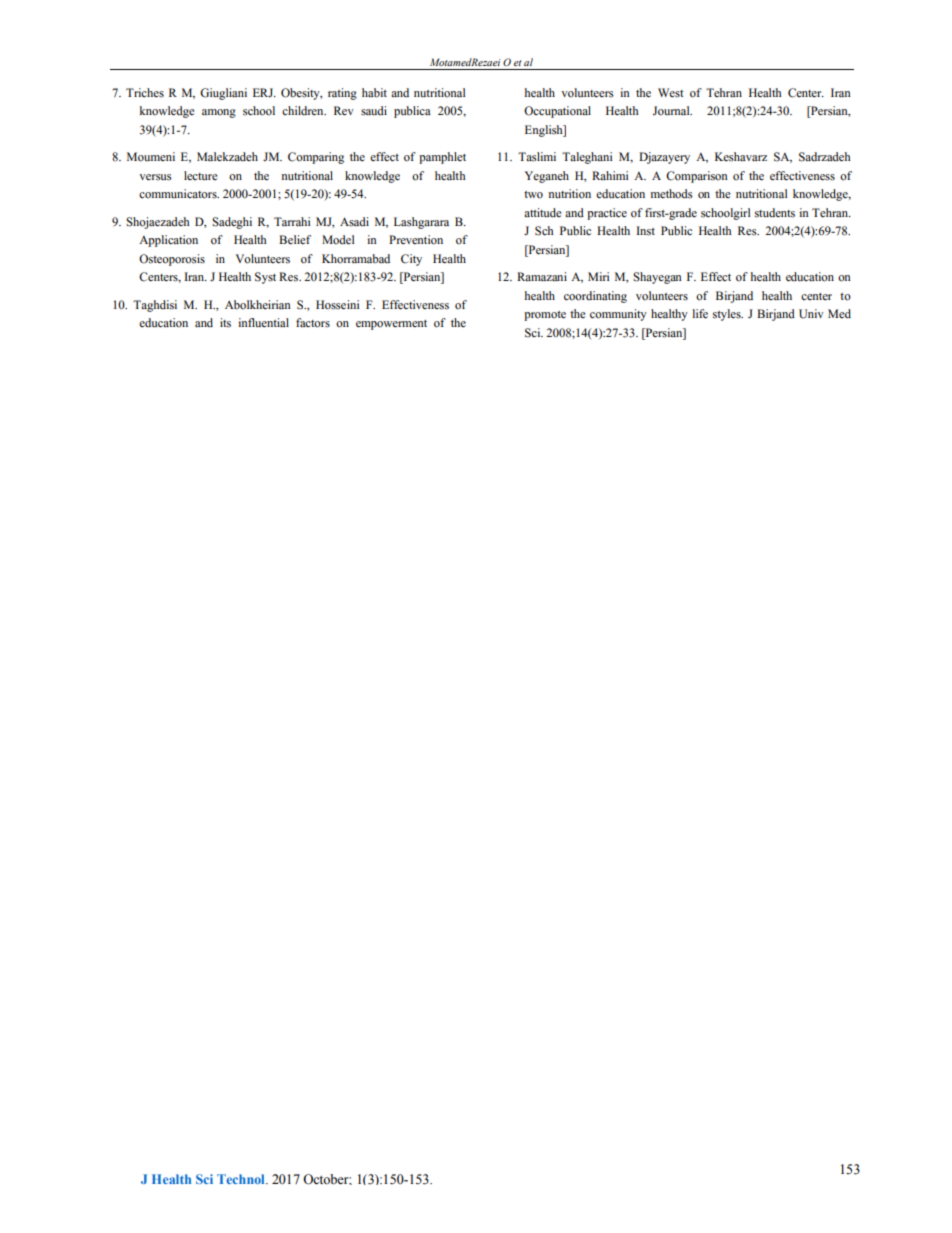 The height and width of the screenshot is (1233, 952). What do you see at coordinates (225, 323) in the screenshot?
I see `its` at bounding box center [225, 323].
